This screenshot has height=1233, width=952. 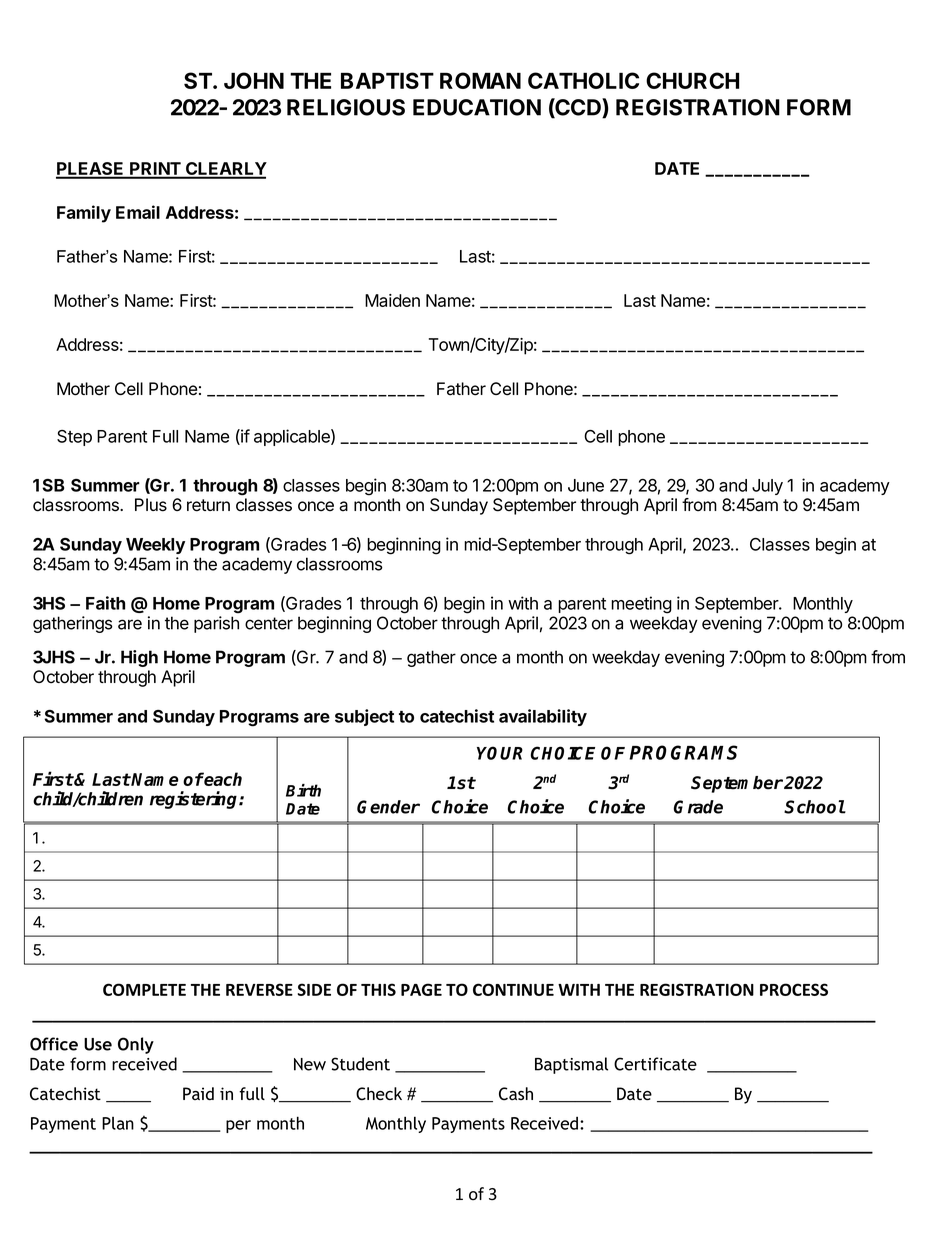 What do you see at coordinates (195, 800) in the screenshot?
I see `registering` at bounding box center [195, 800].
